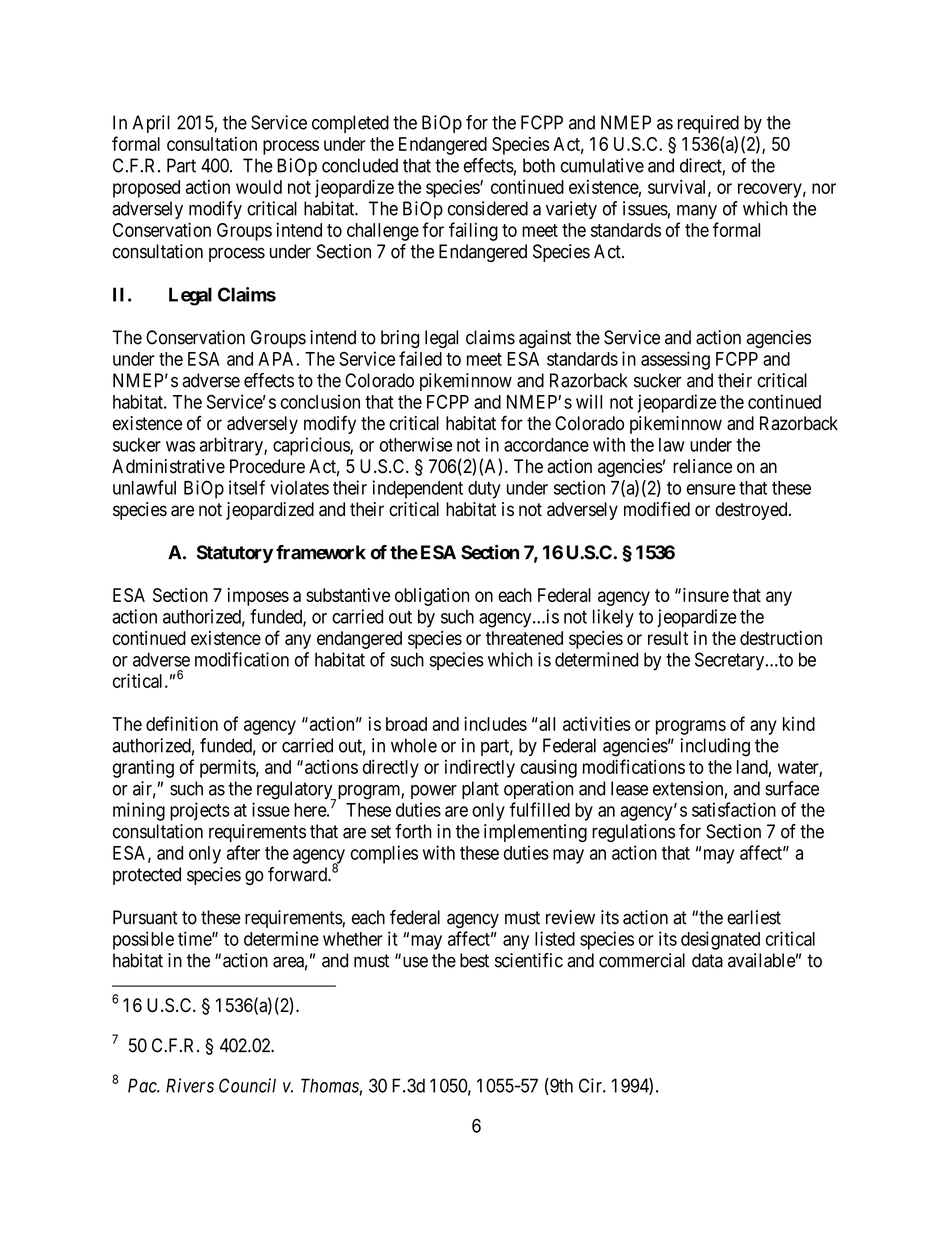 The image size is (952, 1233). What do you see at coordinates (702, 466) in the screenshot?
I see `reliance` at bounding box center [702, 466].
